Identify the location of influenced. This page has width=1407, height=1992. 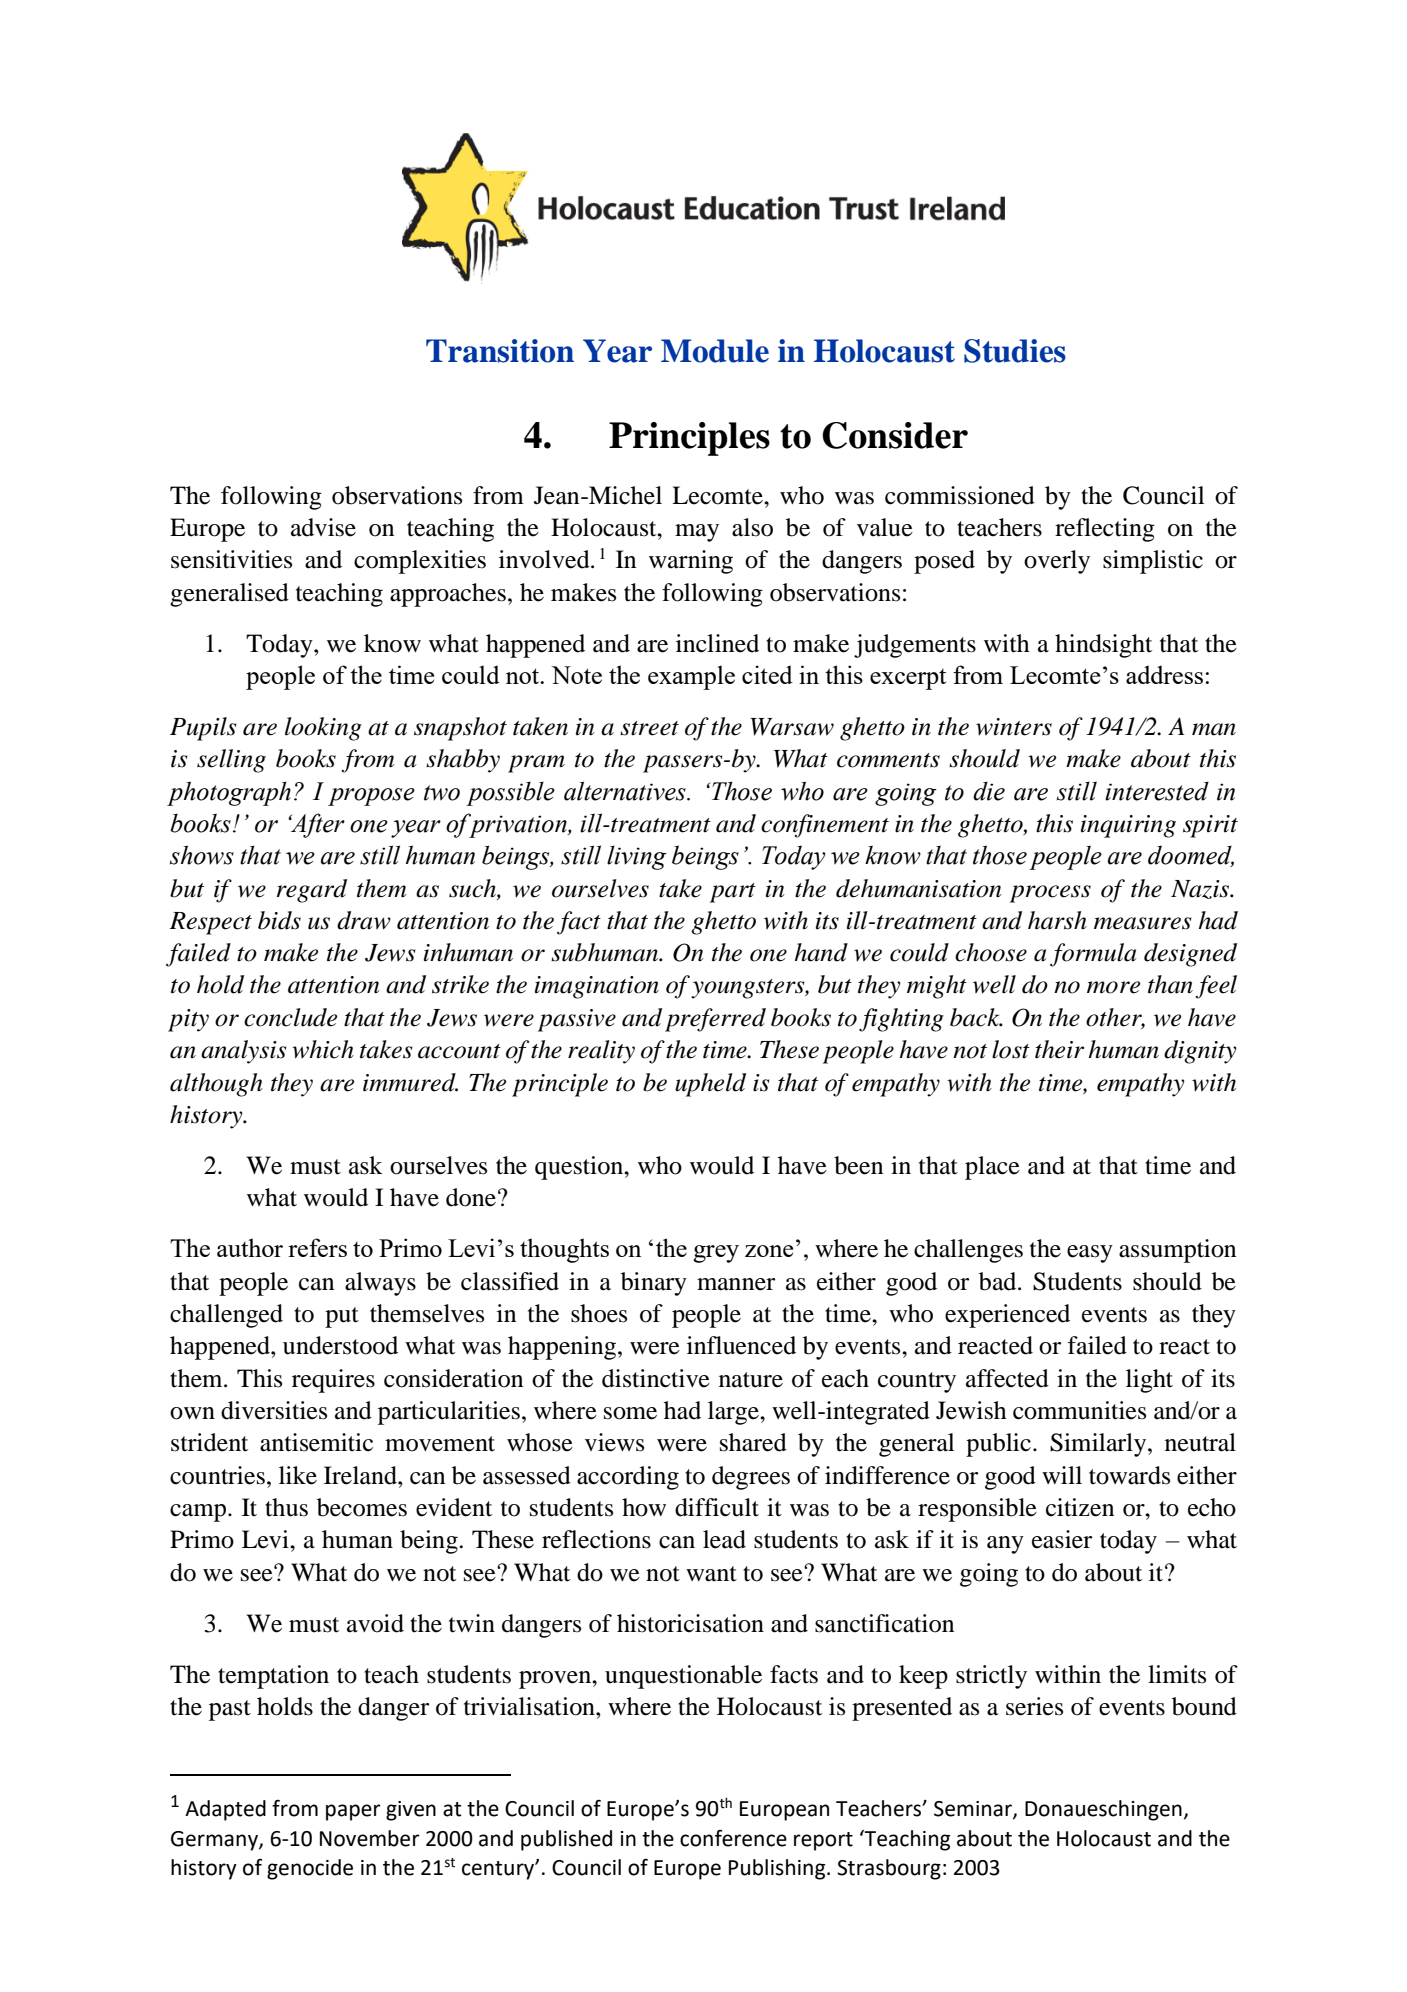
(741, 1345).
